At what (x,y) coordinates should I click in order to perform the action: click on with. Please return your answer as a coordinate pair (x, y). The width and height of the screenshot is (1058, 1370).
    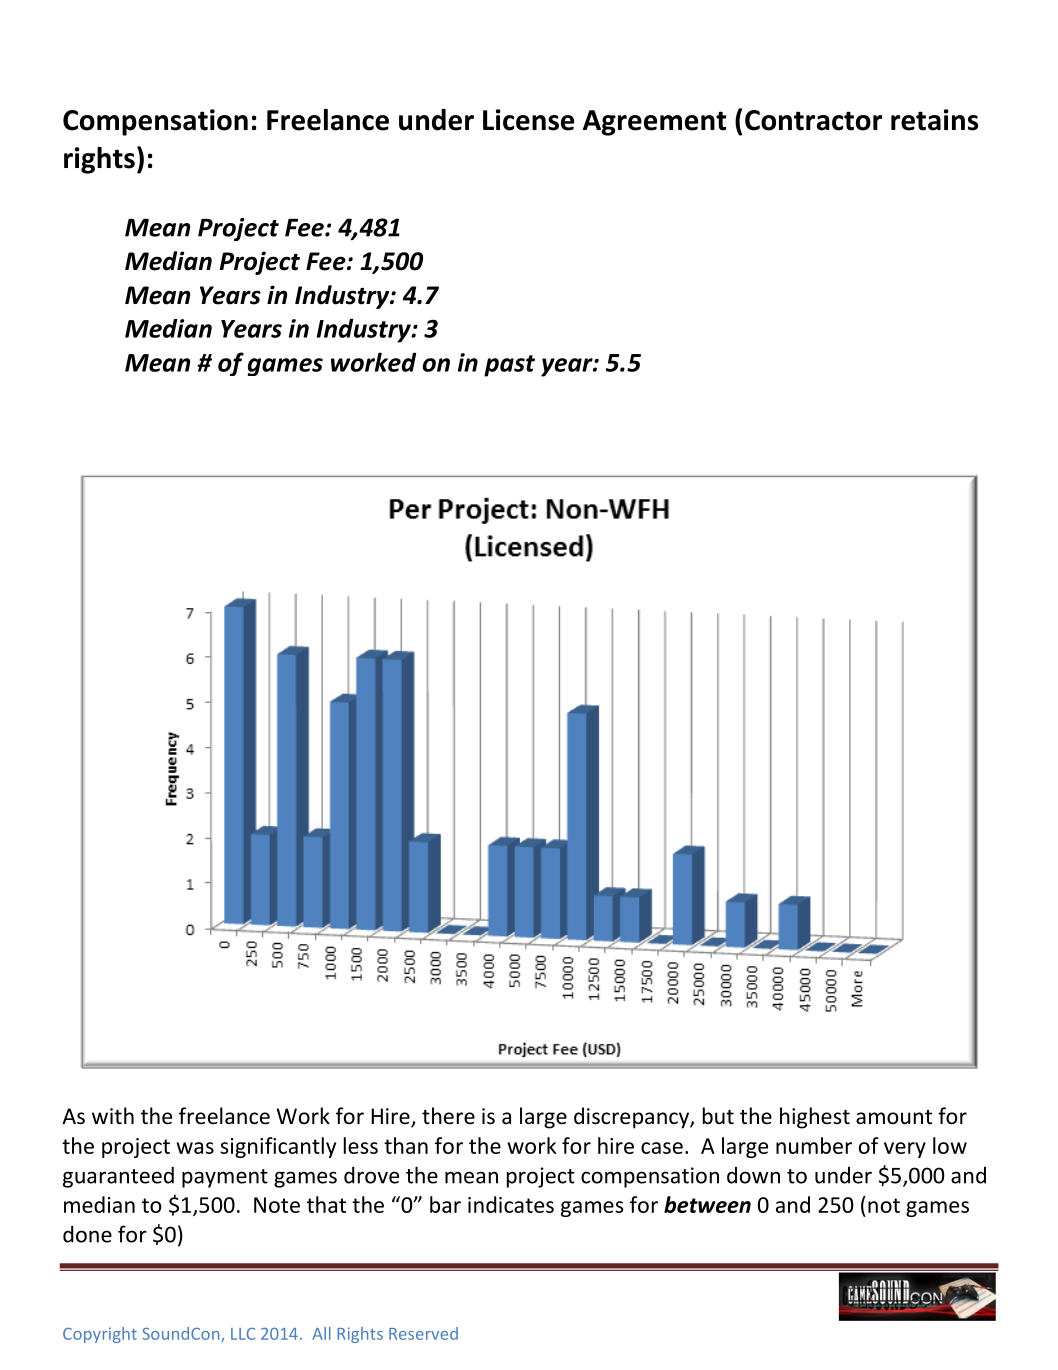
    Looking at the image, I should click on (113, 1115).
